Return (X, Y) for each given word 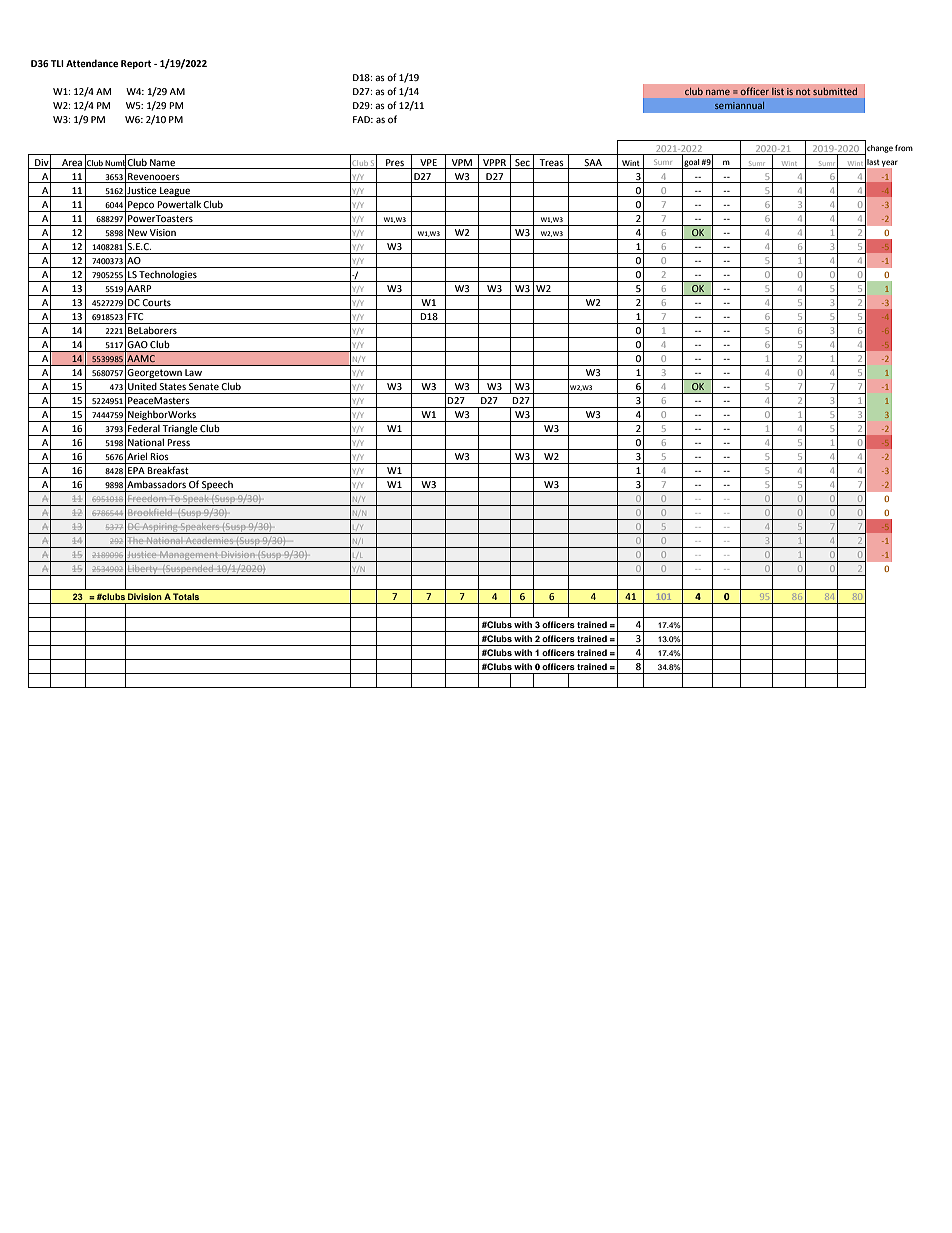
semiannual (739, 105)
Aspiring (160, 528)
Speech (217, 486)
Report (136, 64)
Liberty (143, 570)
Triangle (180, 430)
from (904, 148)
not (803, 92)
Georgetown (155, 374)
